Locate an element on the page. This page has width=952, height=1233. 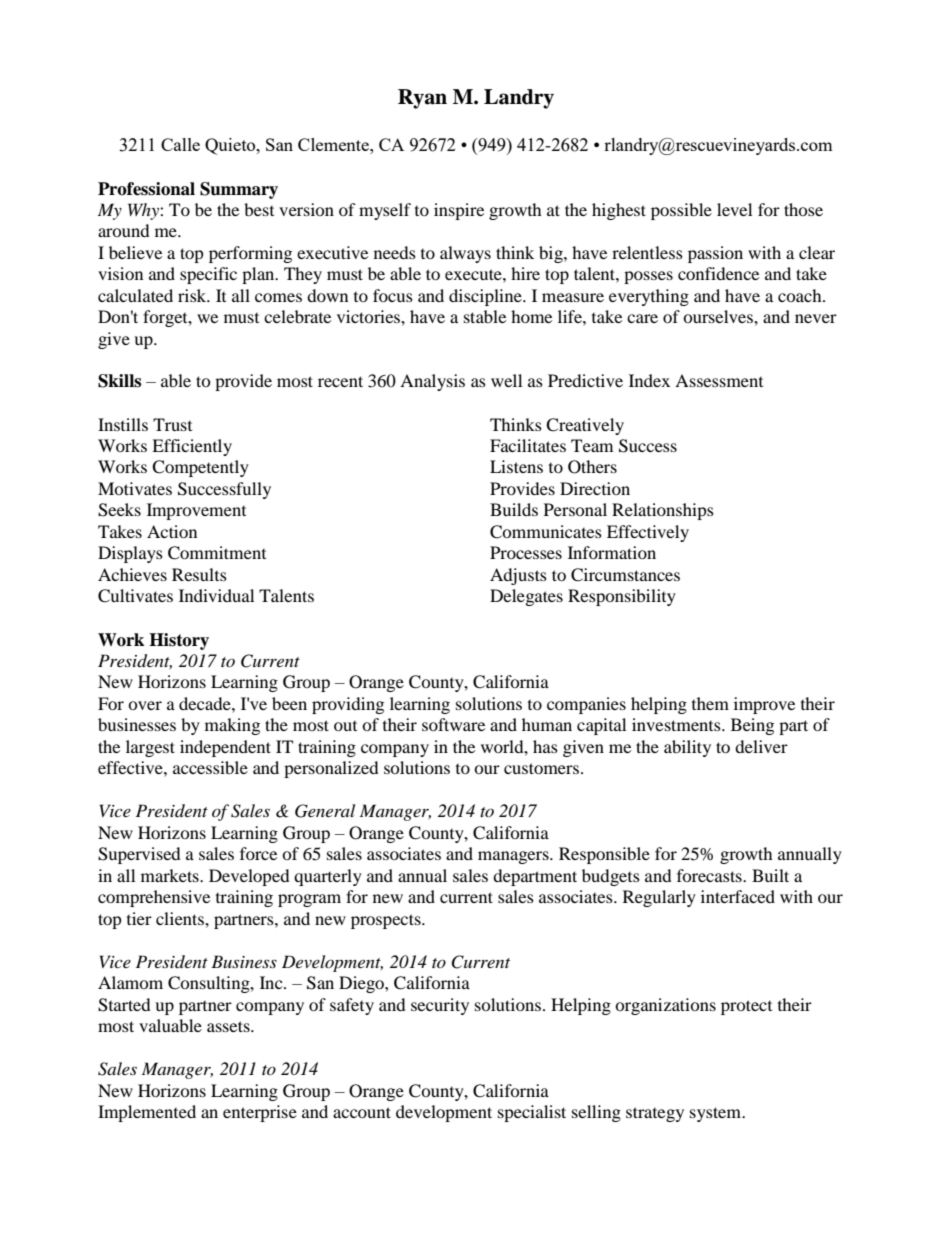
Responsibility is located at coordinates (622, 597).
